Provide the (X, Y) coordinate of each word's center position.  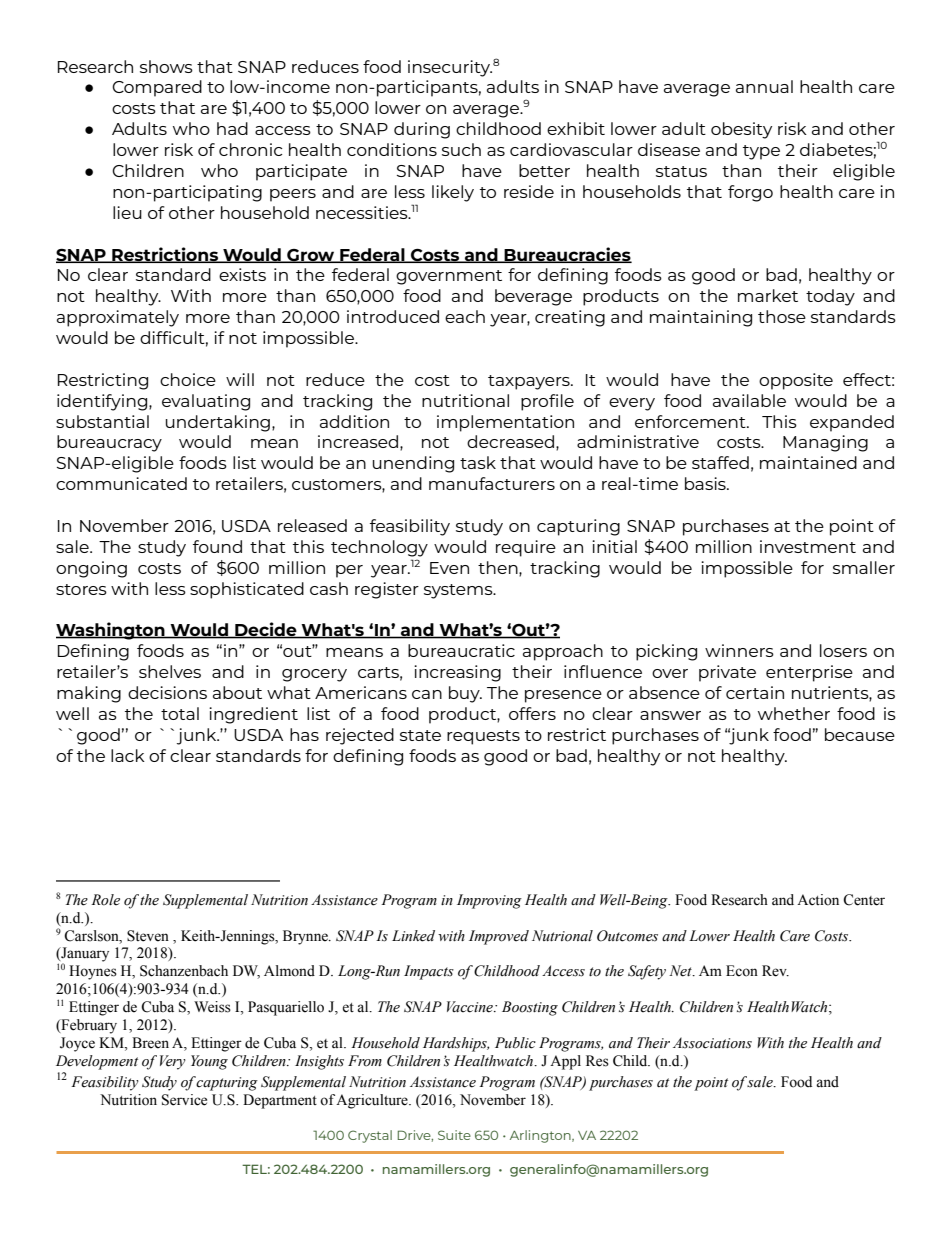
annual (764, 86)
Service (184, 1100)
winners (739, 650)
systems (459, 591)
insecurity (450, 68)
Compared (157, 88)
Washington (111, 631)
